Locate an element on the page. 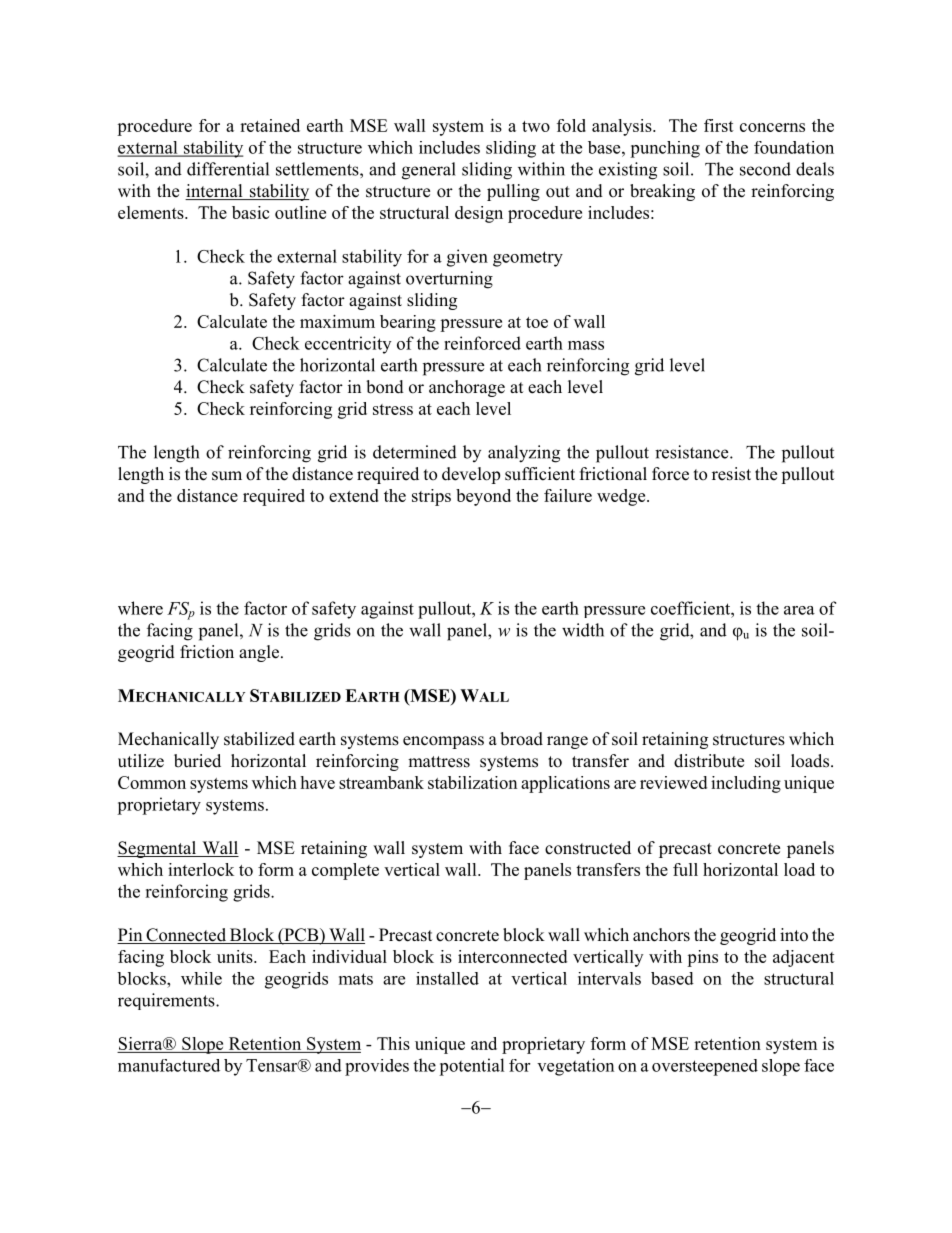 The height and width of the page is (1233, 952). manufactured is located at coordinates (169, 1065).
